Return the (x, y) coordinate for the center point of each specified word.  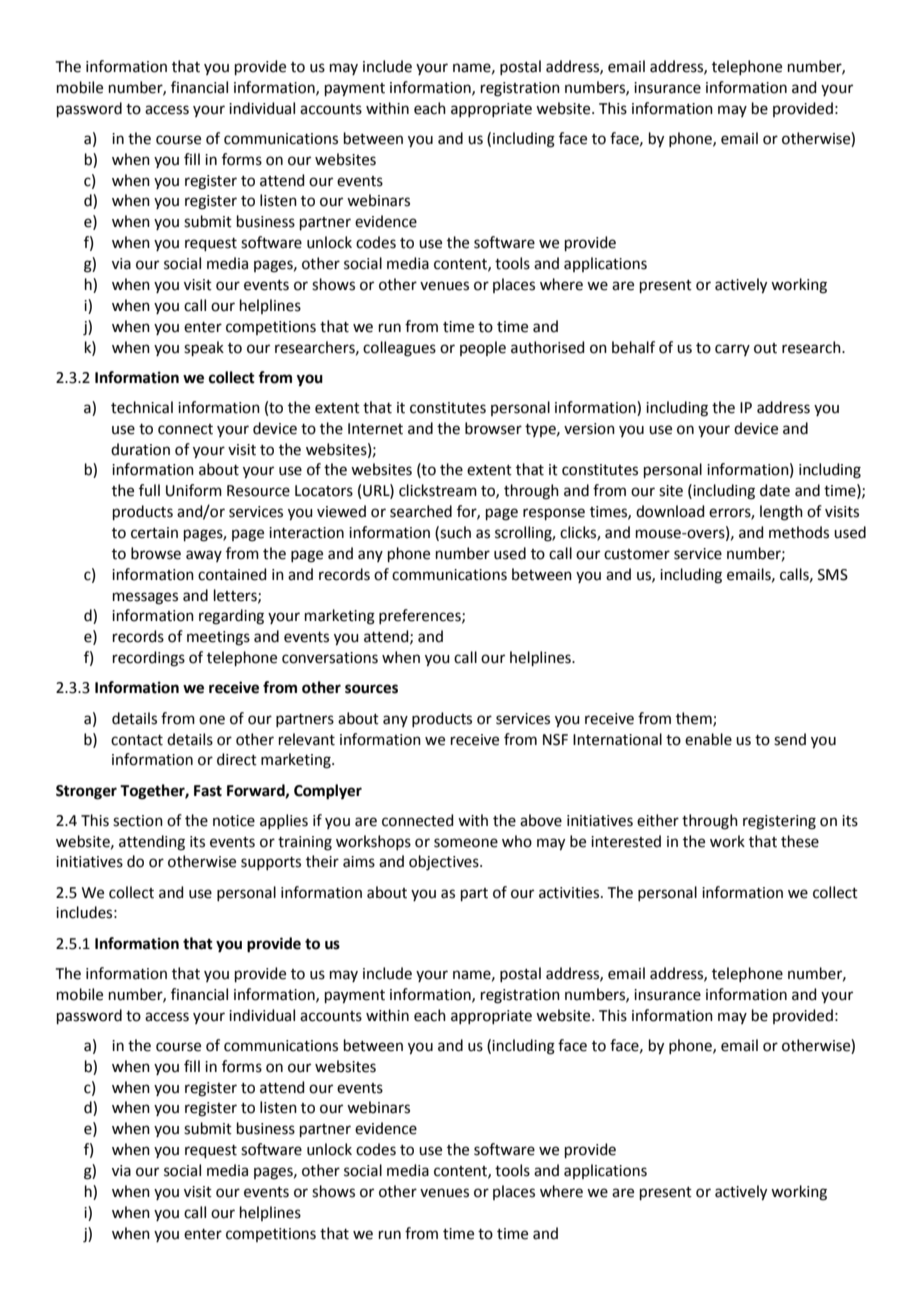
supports (271, 863)
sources (371, 689)
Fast (208, 791)
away (204, 556)
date (775, 490)
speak (204, 348)
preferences (421, 616)
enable (708, 739)
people (483, 348)
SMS (833, 575)
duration (140, 449)
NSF (555, 740)
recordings (149, 659)
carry (732, 350)
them (695, 719)
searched (421, 511)
